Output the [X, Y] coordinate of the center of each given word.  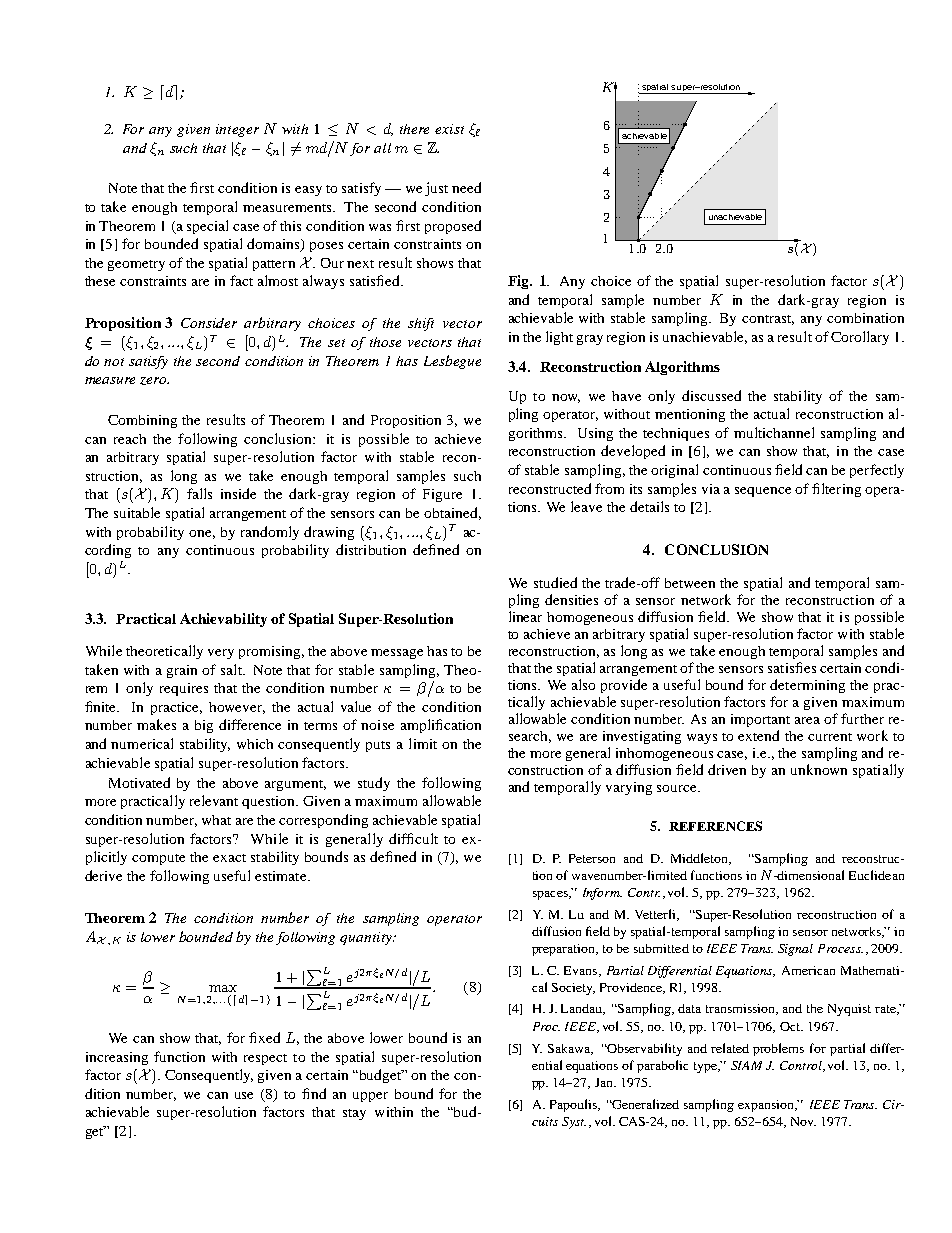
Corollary [860, 338]
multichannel [774, 432]
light [559, 338]
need [466, 187]
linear [525, 616]
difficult [413, 838]
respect [265, 1059]
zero [154, 381]
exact [229, 858]
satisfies [792, 667]
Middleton [701, 859]
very [221, 654]
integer [237, 130]
